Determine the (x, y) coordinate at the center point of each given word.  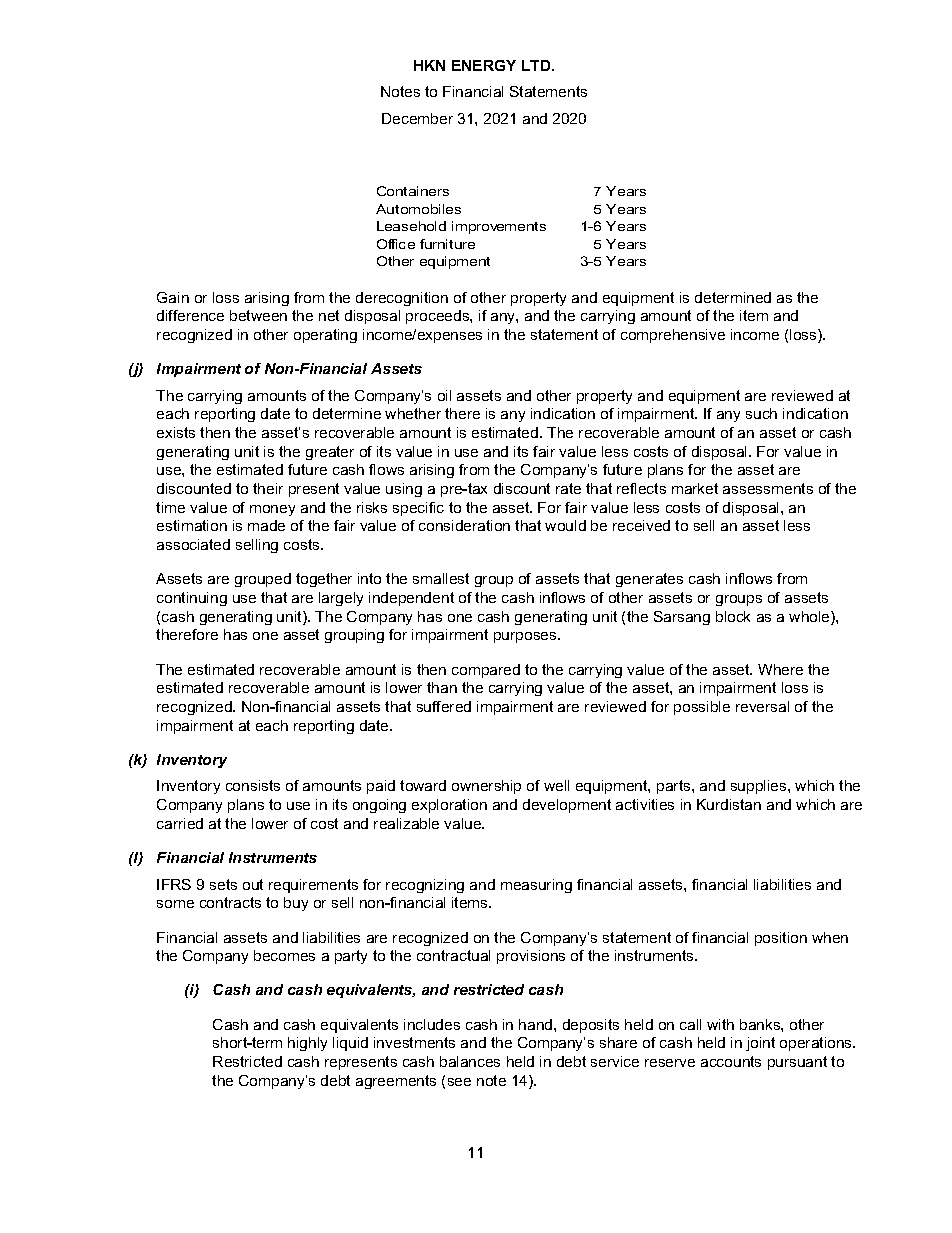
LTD (537, 65)
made (266, 525)
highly (307, 1044)
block (733, 616)
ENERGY (484, 65)
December (417, 118)
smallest (441, 578)
